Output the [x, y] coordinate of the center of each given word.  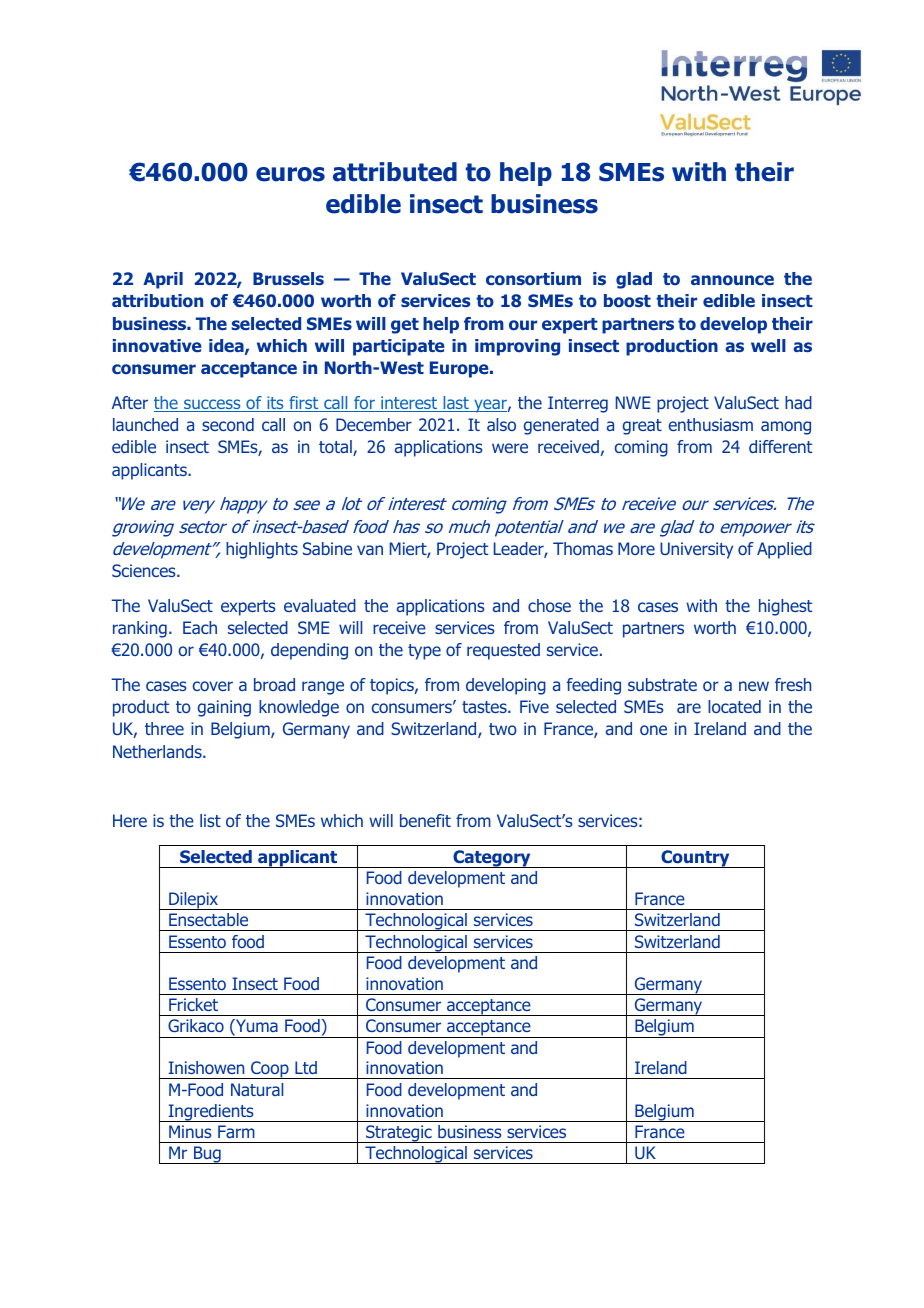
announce [732, 280]
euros [290, 174]
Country [695, 859]
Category [492, 859]
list [210, 820]
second [228, 424]
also [501, 424]
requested [503, 651]
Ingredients [211, 1113]
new [754, 686]
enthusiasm [711, 424]
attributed [395, 172]
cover [213, 686]
